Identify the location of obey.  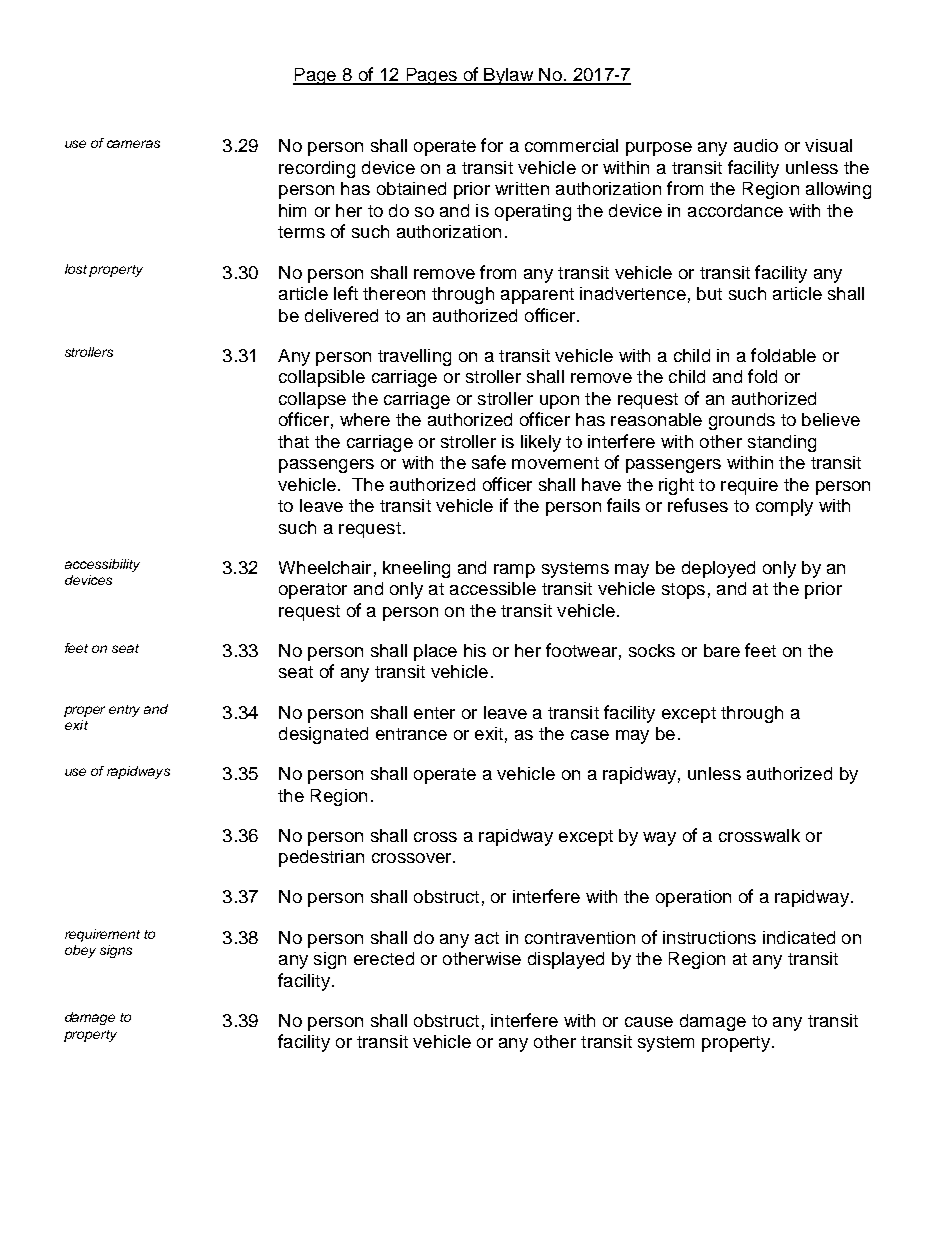
(80, 951).
